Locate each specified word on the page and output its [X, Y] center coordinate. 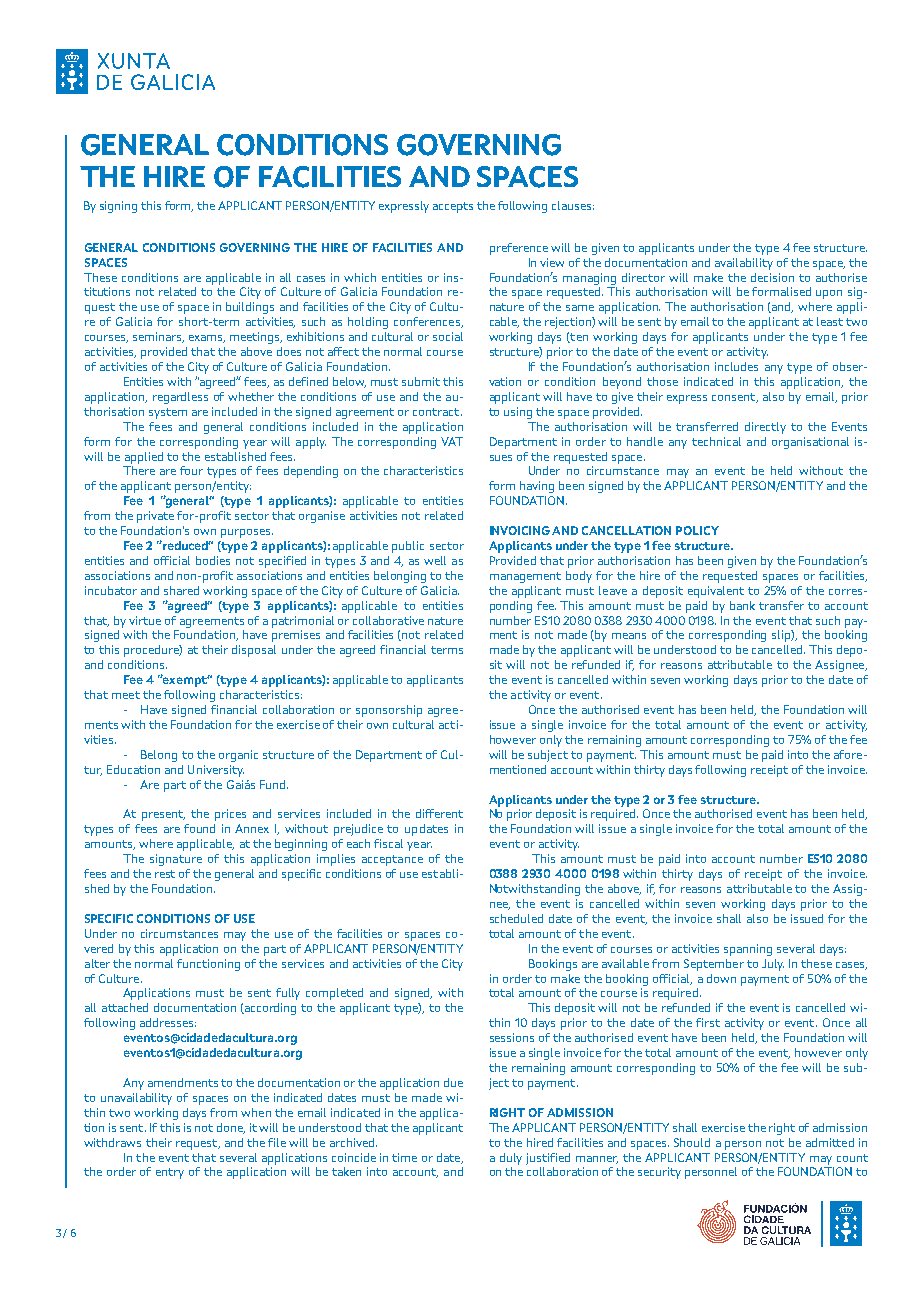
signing [118, 207]
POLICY [697, 530]
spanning [748, 950]
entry [170, 1173]
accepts [453, 207]
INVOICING [520, 530]
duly [511, 1159]
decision [772, 277]
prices [230, 815]
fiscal [388, 843]
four [191, 470]
